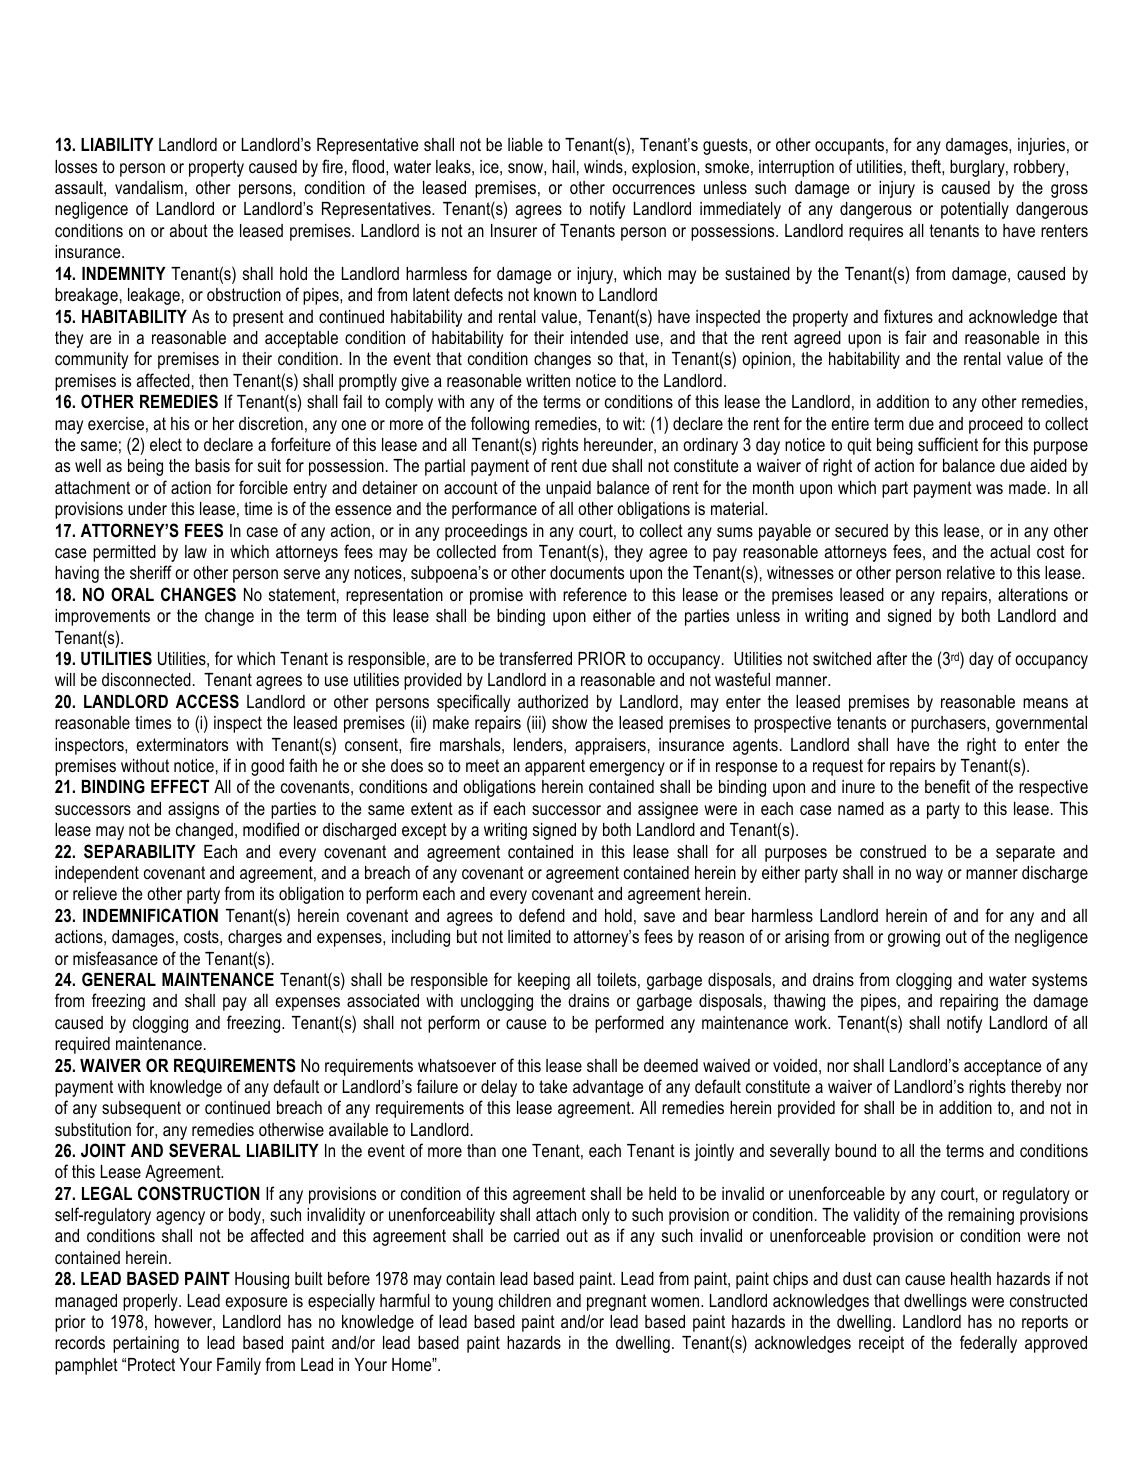  I want to click on hail, so click(563, 166).
